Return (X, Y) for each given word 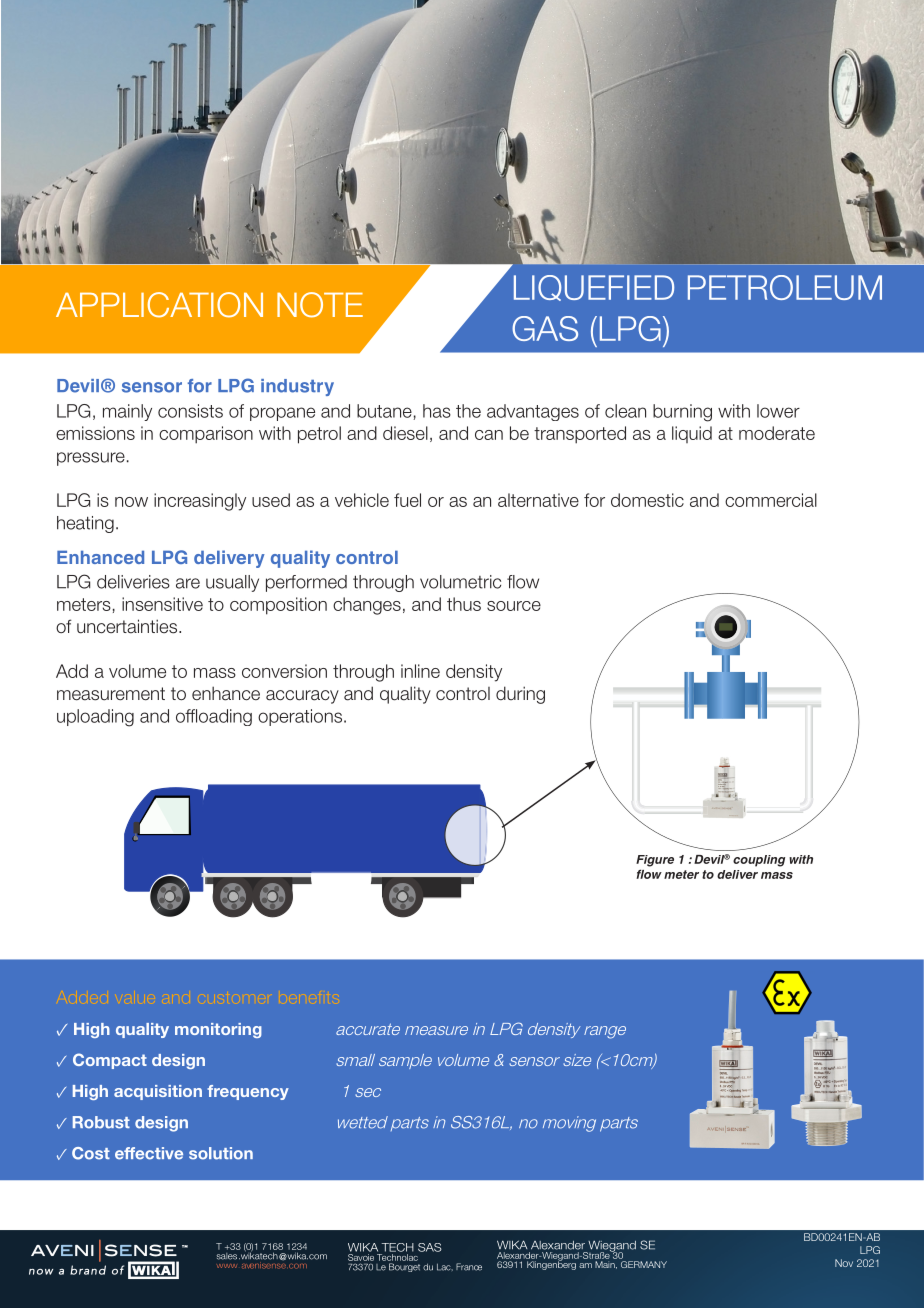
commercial (771, 500)
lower (778, 411)
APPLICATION (159, 305)
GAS (545, 328)
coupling (759, 861)
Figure (655, 861)
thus (464, 604)
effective (149, 1153)
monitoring (218, 1030)
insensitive (162, 604)
